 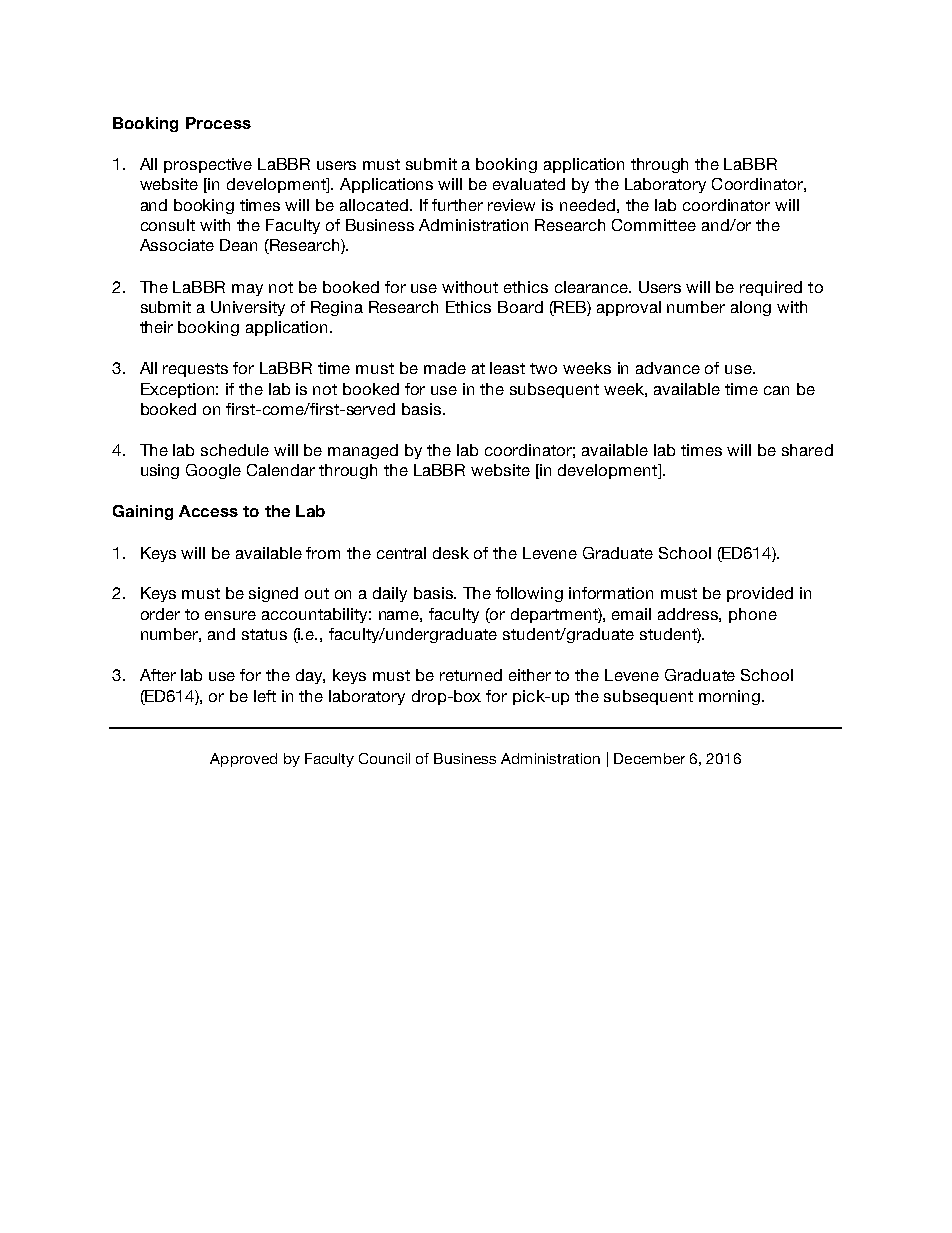 I want to click on requests, so click(x=195, y=370).
